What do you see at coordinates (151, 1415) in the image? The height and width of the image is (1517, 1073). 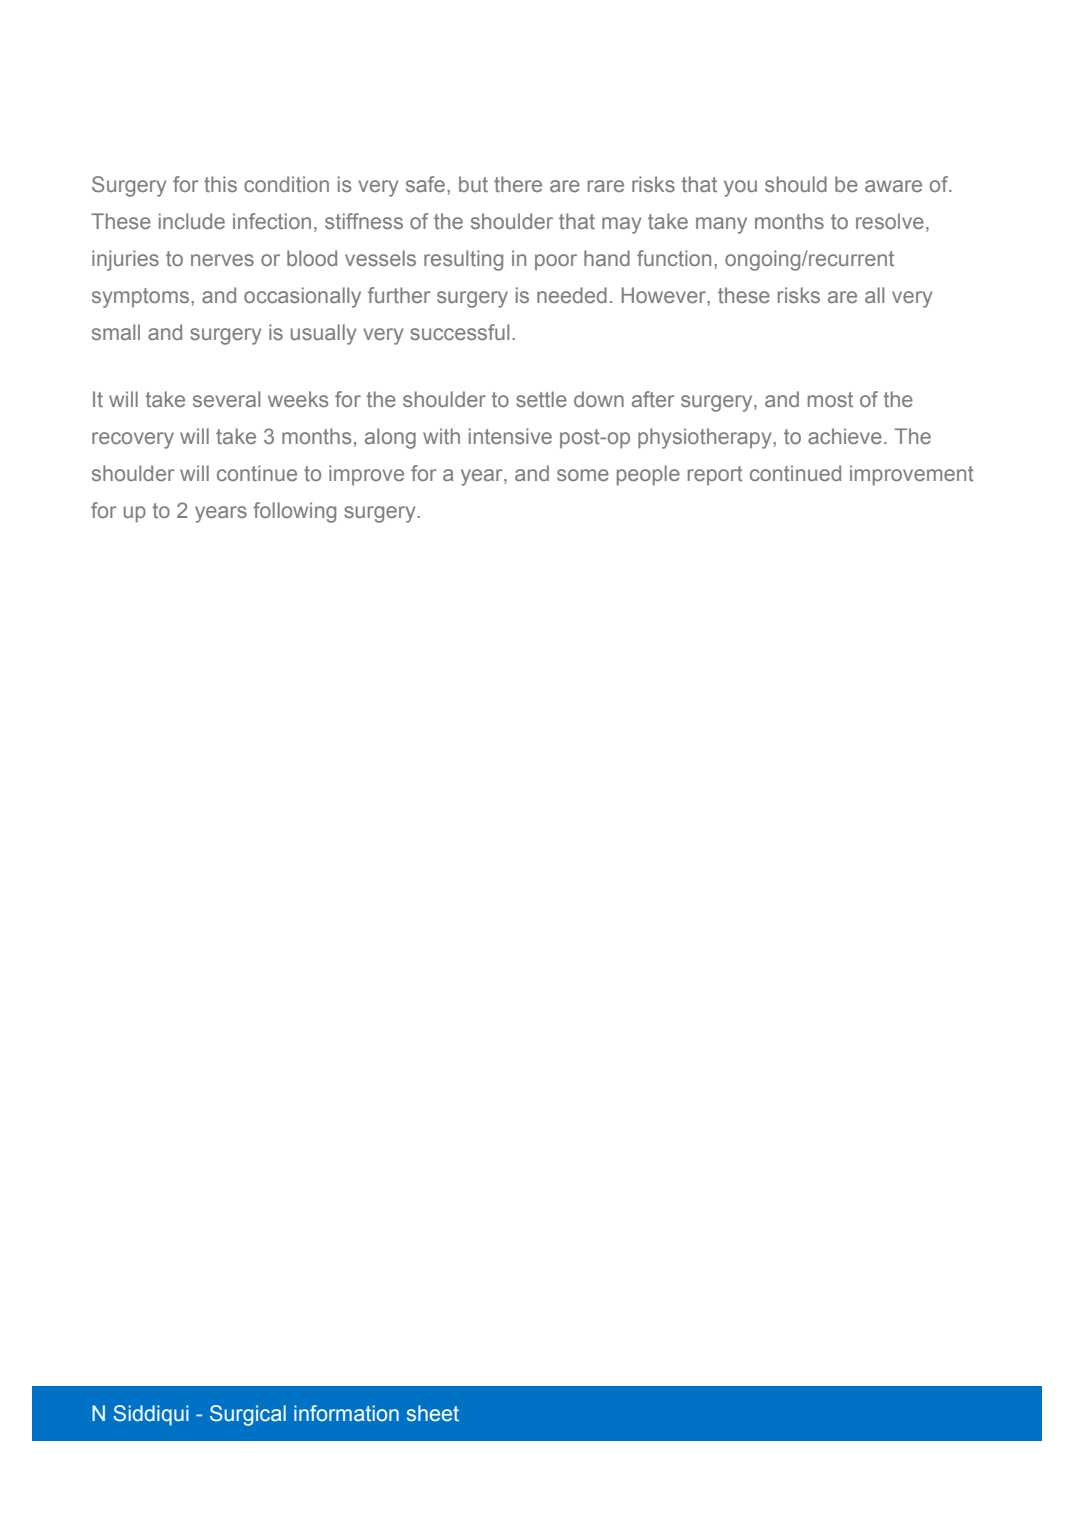 I see `Siddiqui` at bounding box center [151, 1415].
